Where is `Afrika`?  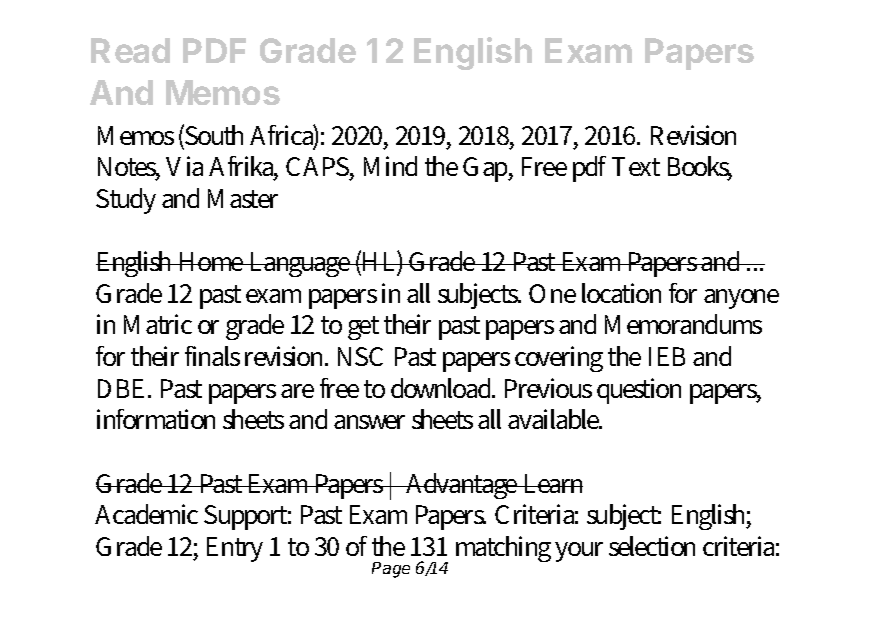
Afrika is located at coordinates (243, 168).
